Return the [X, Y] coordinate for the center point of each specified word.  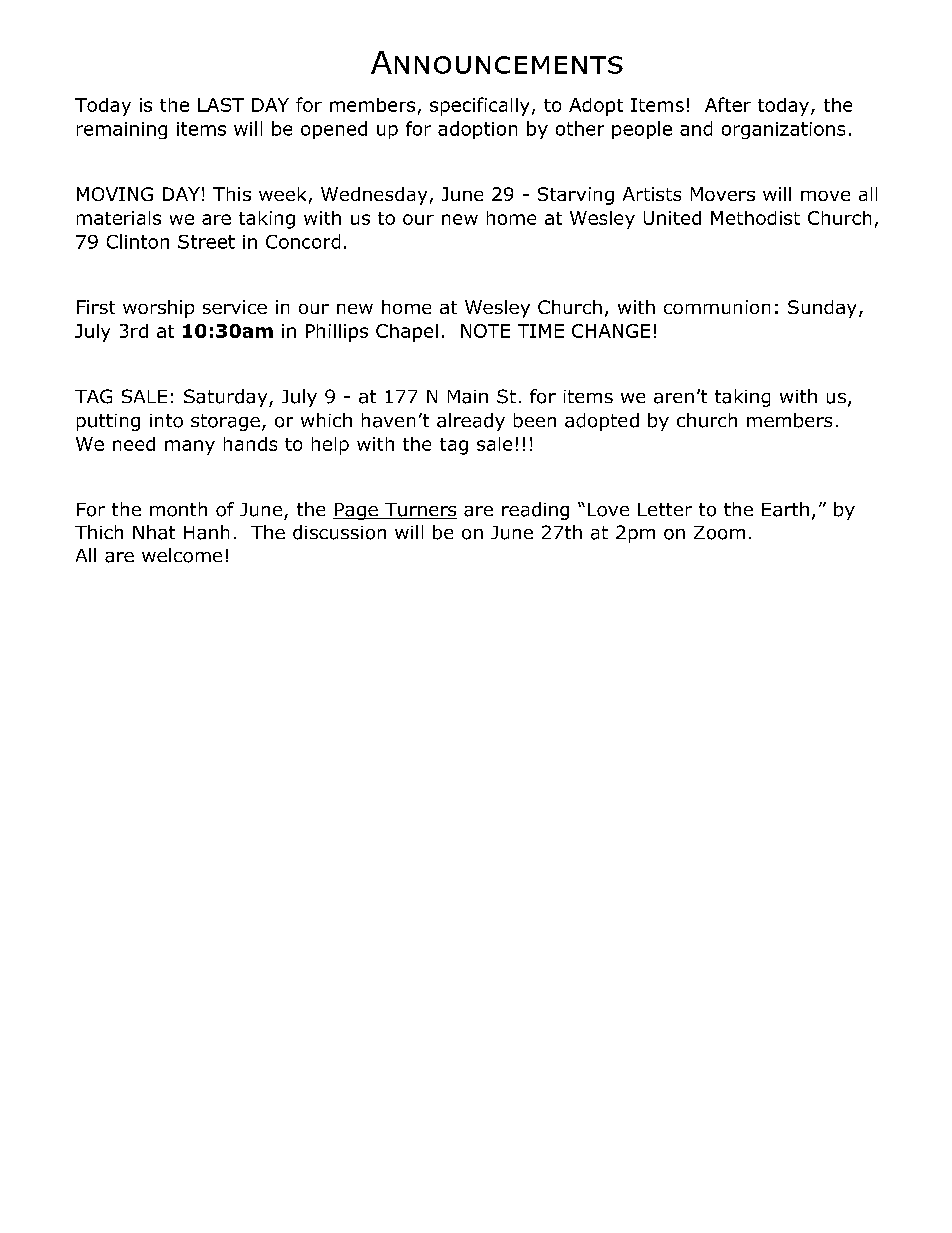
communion [717, 307]
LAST [221, 105]
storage [225, 422]
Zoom [719, 533]
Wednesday [374, 196]
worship [158, 309]
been [535, 420]
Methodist [755, 218]
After [728, 104]
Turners [420, 511]
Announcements [497, 62]
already [471, 422]
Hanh [206, 532]
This [232, 194]
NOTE [485, 331]
